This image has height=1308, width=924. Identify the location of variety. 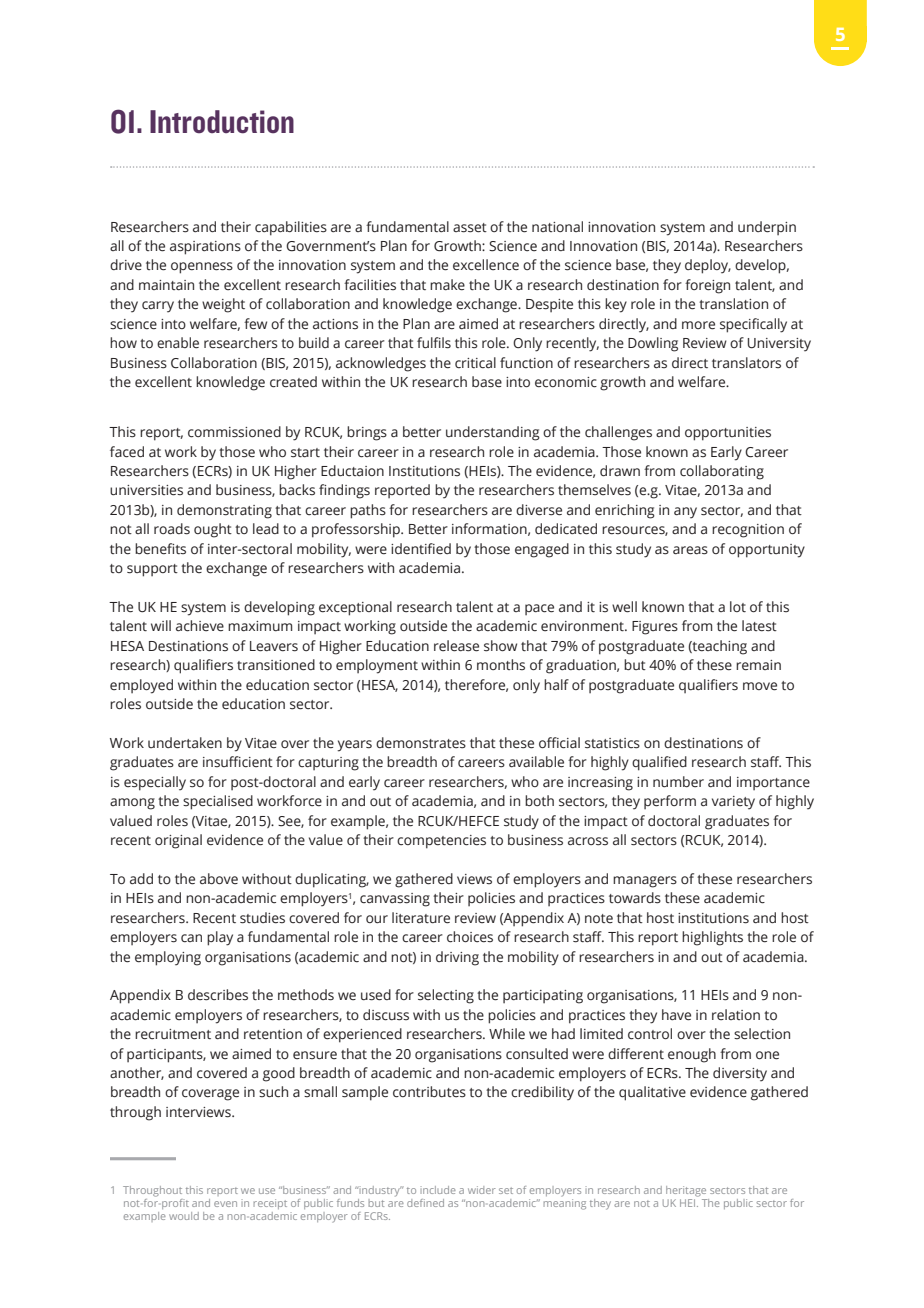
(733, 803).
